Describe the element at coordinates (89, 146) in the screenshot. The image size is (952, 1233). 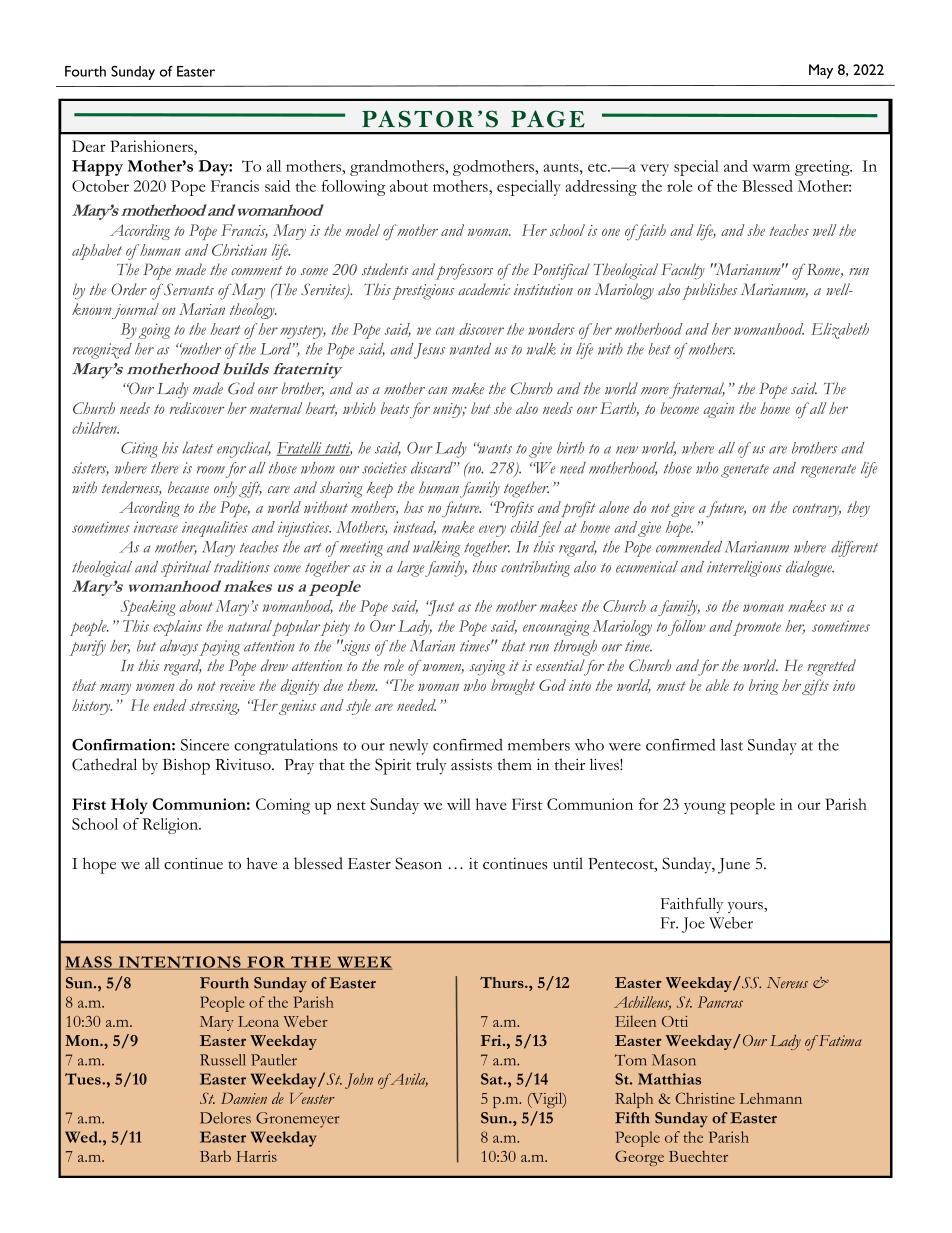
I see `Dear` at that location.
